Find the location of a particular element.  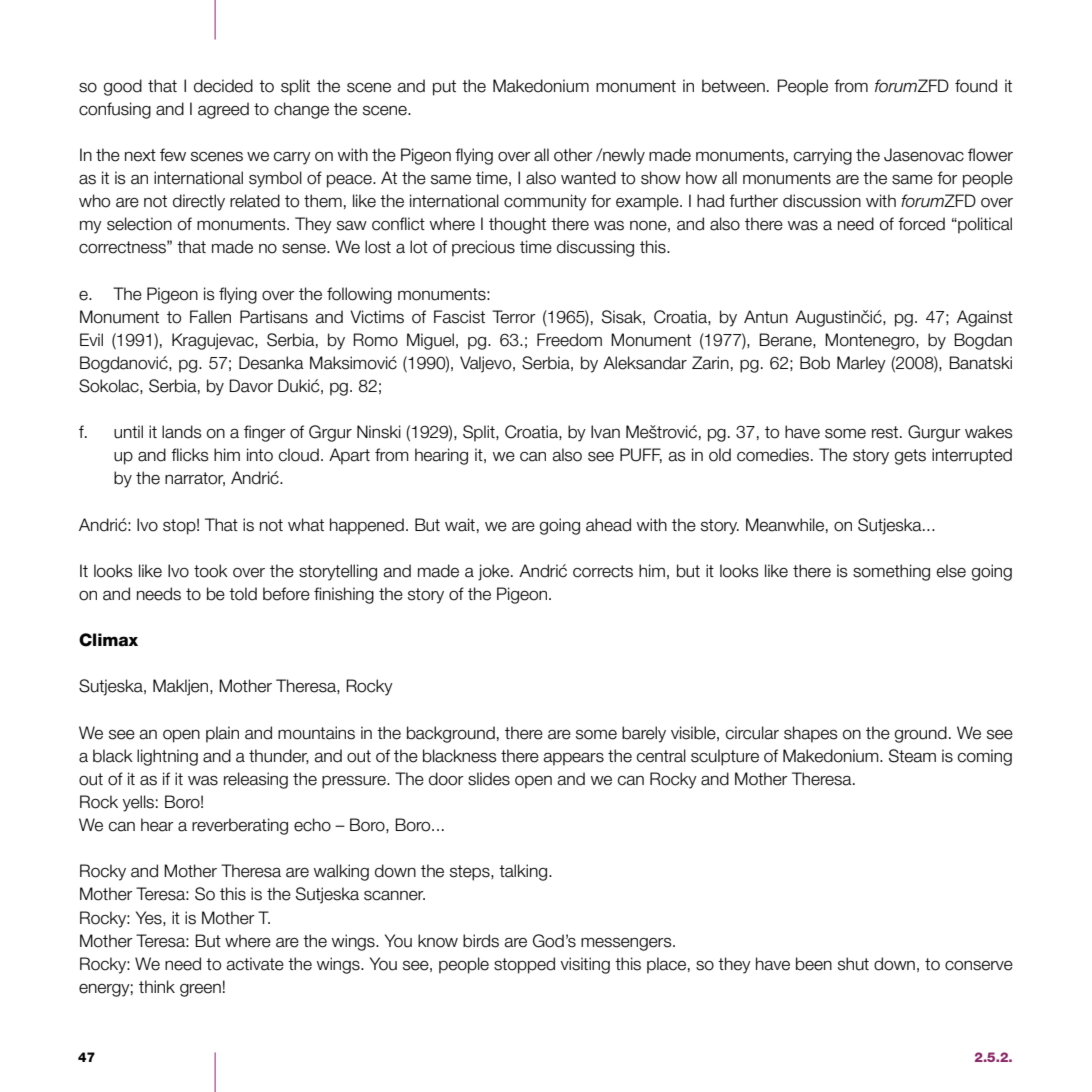

shapes is located at coordinates (811, 734).
